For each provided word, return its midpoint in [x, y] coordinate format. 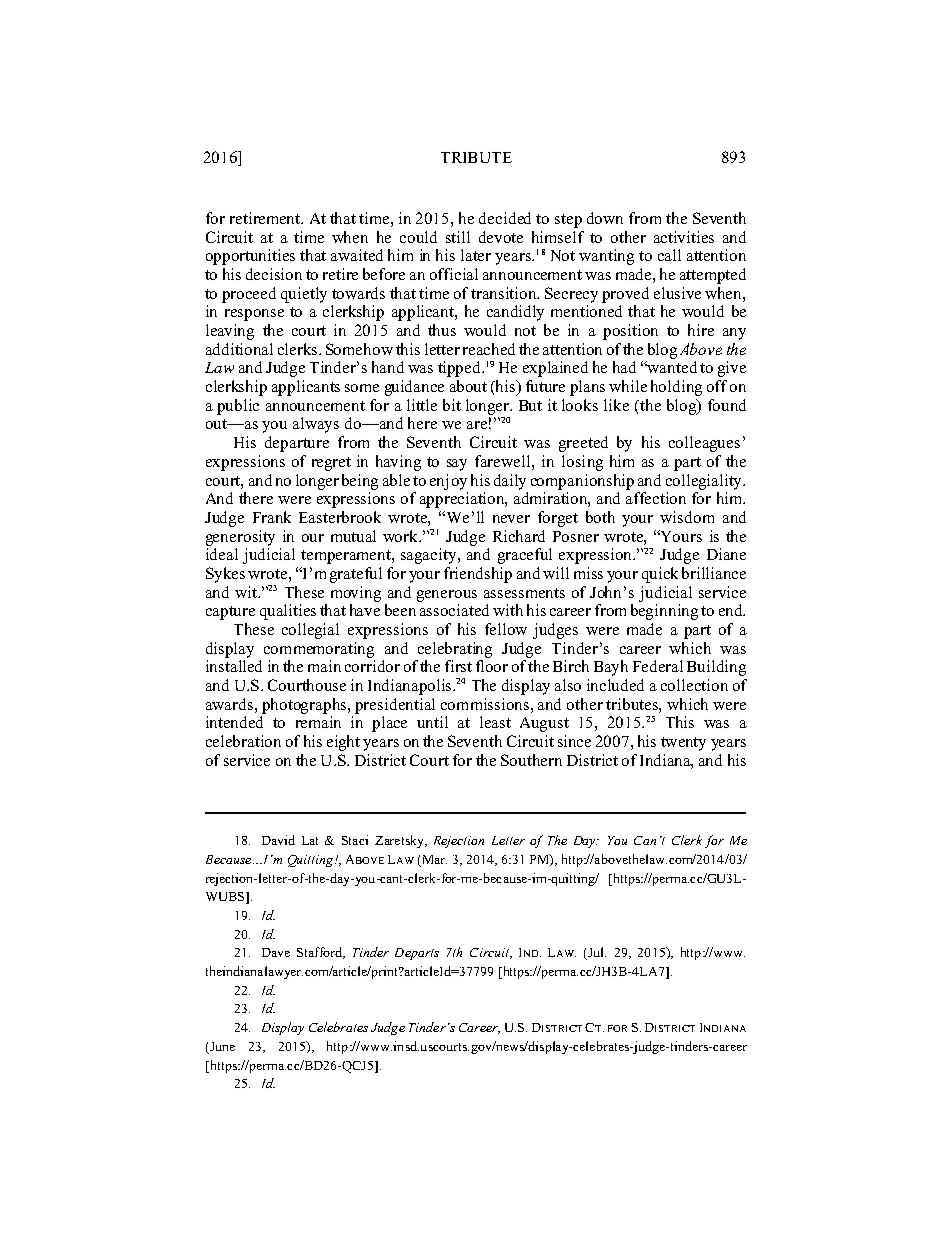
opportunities [250, 257]
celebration [243, 741]
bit [452, 405]
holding [676, 388]
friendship [478, 575]
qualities [288, 612]
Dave [276, 952]
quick [660, 575]
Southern [531, 760]
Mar [433, 861]
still [458, 237]
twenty [683, 744]
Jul [596, 953]
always [316, 425]
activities [684, 237]
